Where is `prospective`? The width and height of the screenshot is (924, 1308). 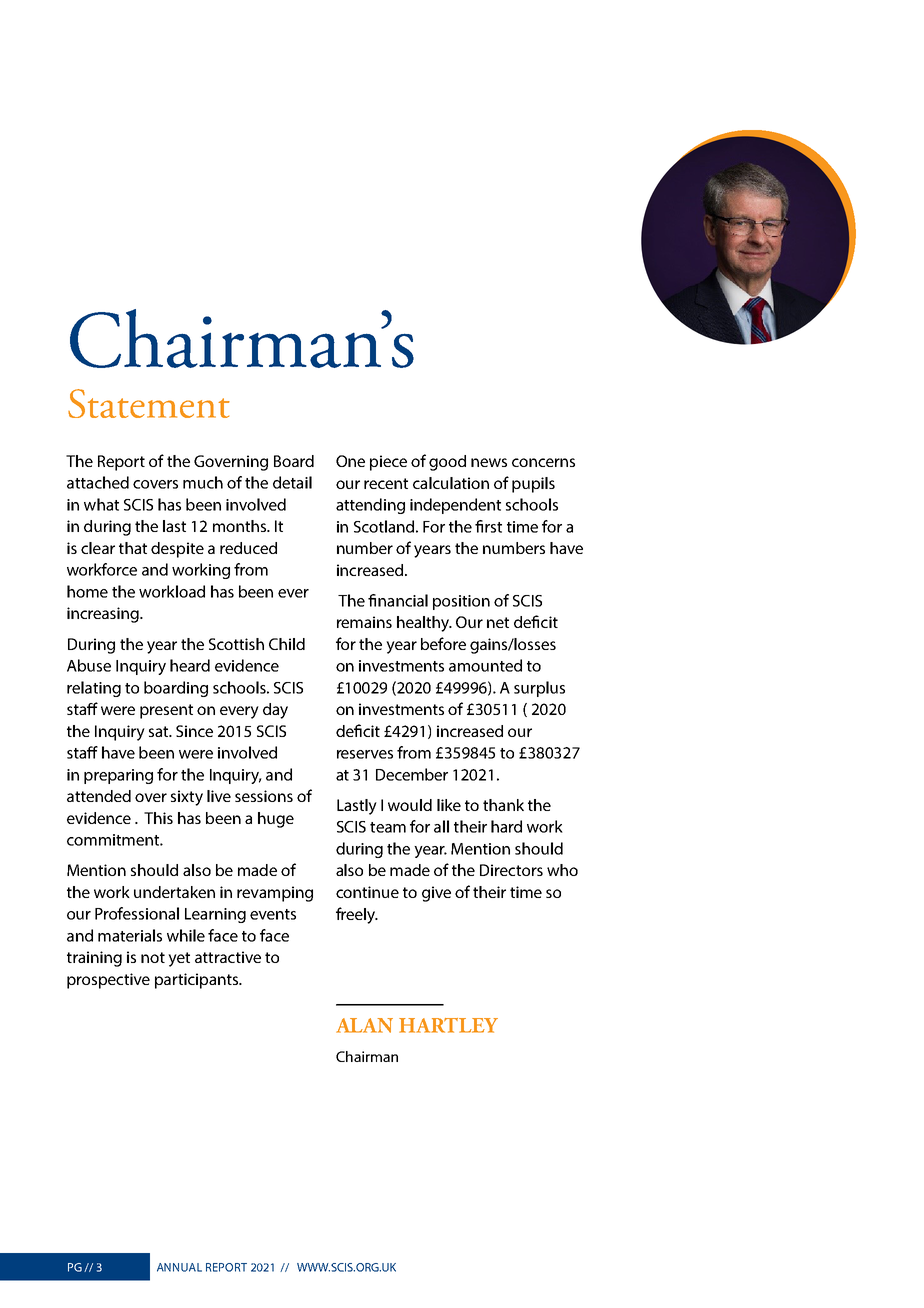 prospective is located at coordinates (108, 981).
